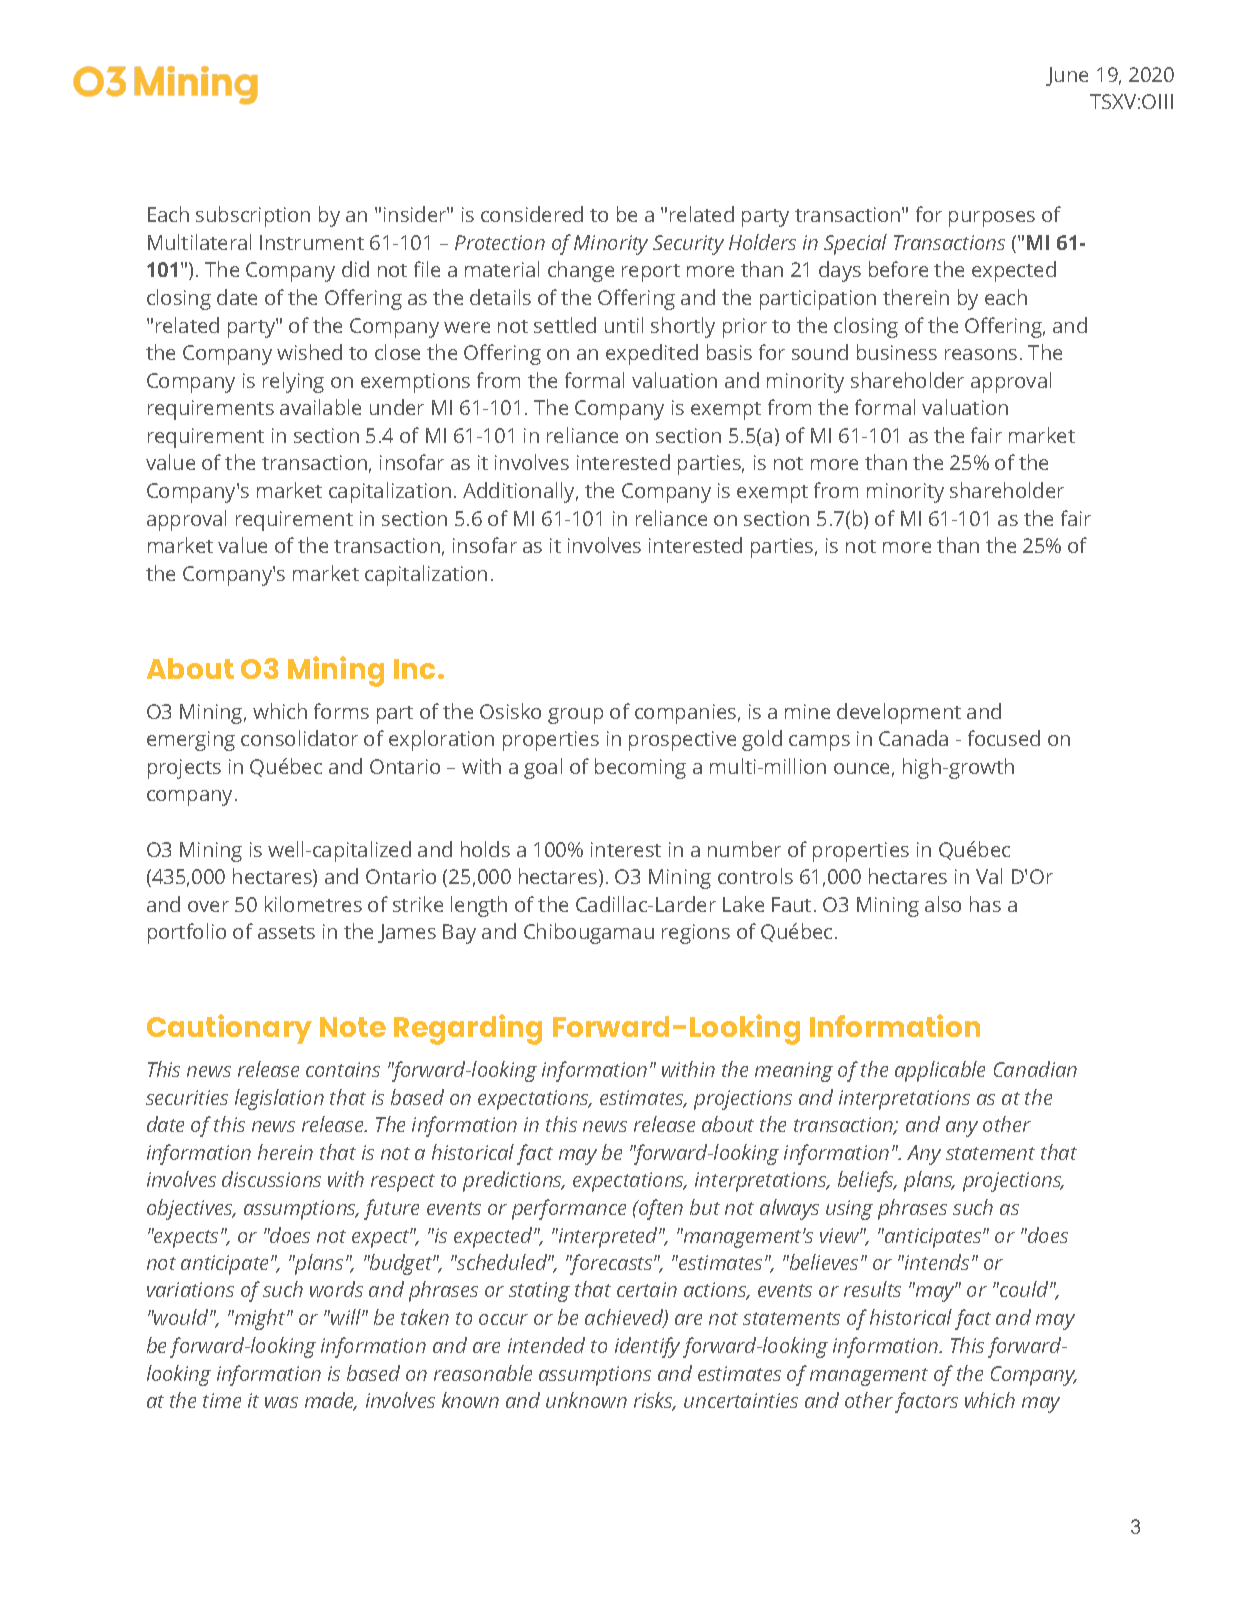  I want to click on subscription, so click(253, 216).
